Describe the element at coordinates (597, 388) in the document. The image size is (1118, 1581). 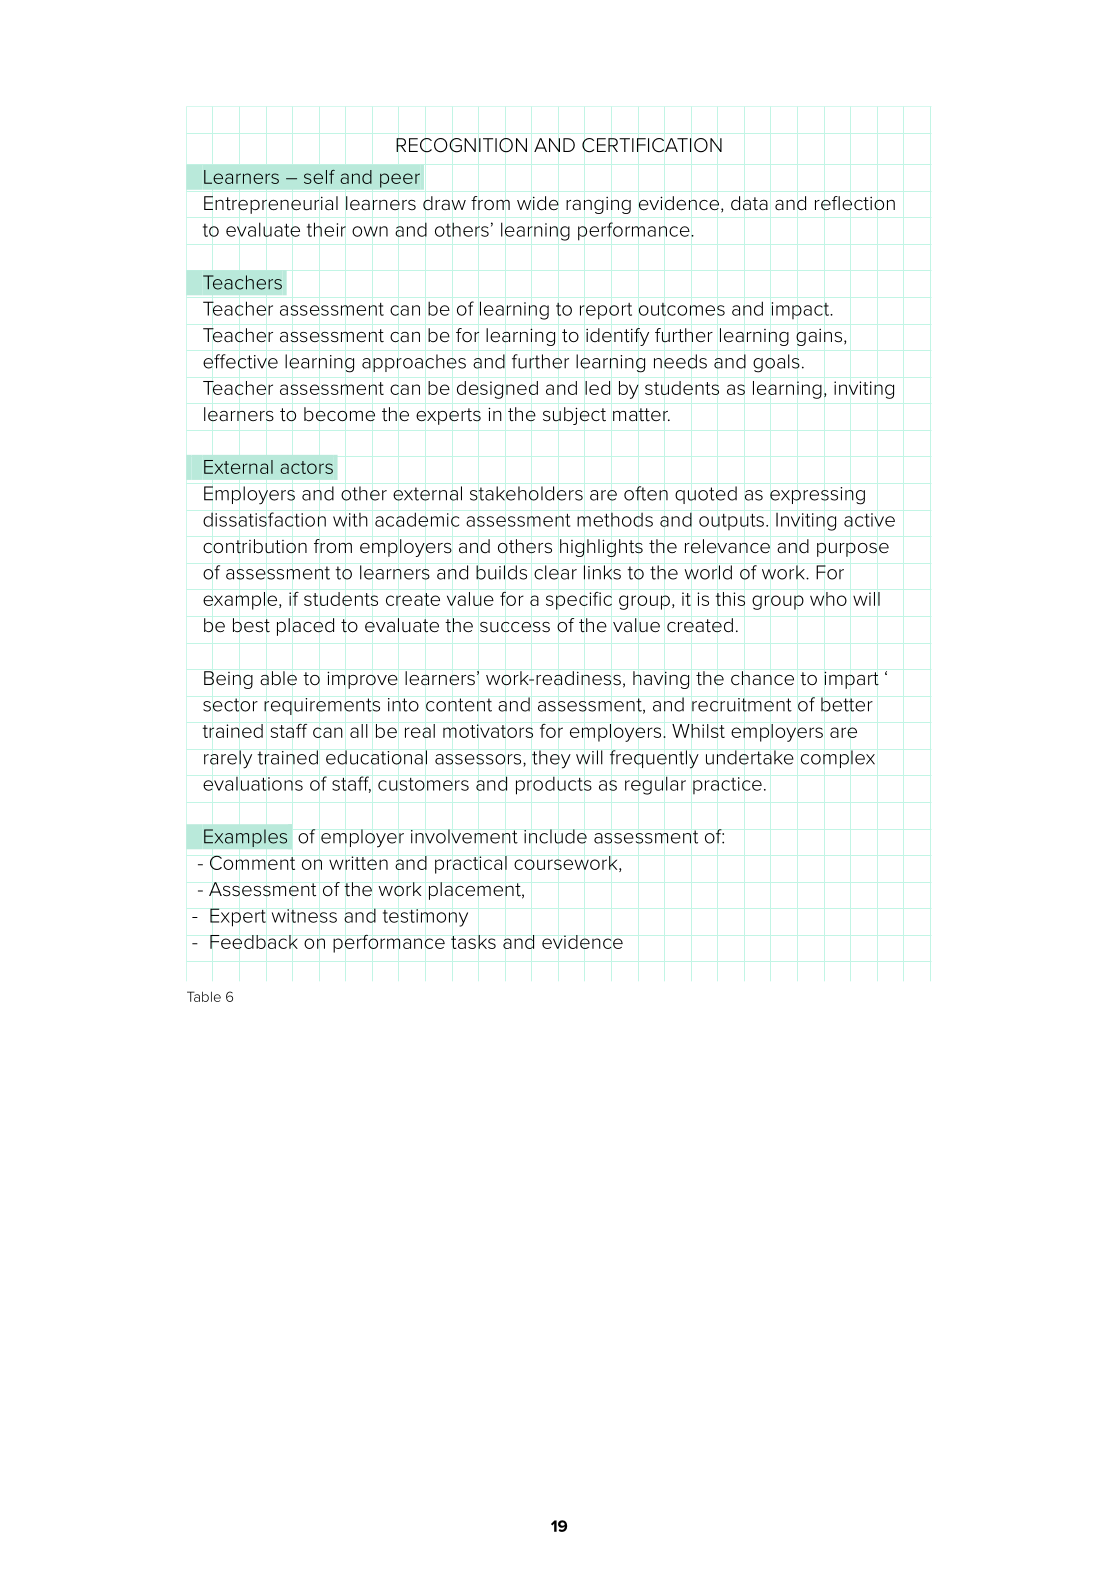
I see `led` at that location.
